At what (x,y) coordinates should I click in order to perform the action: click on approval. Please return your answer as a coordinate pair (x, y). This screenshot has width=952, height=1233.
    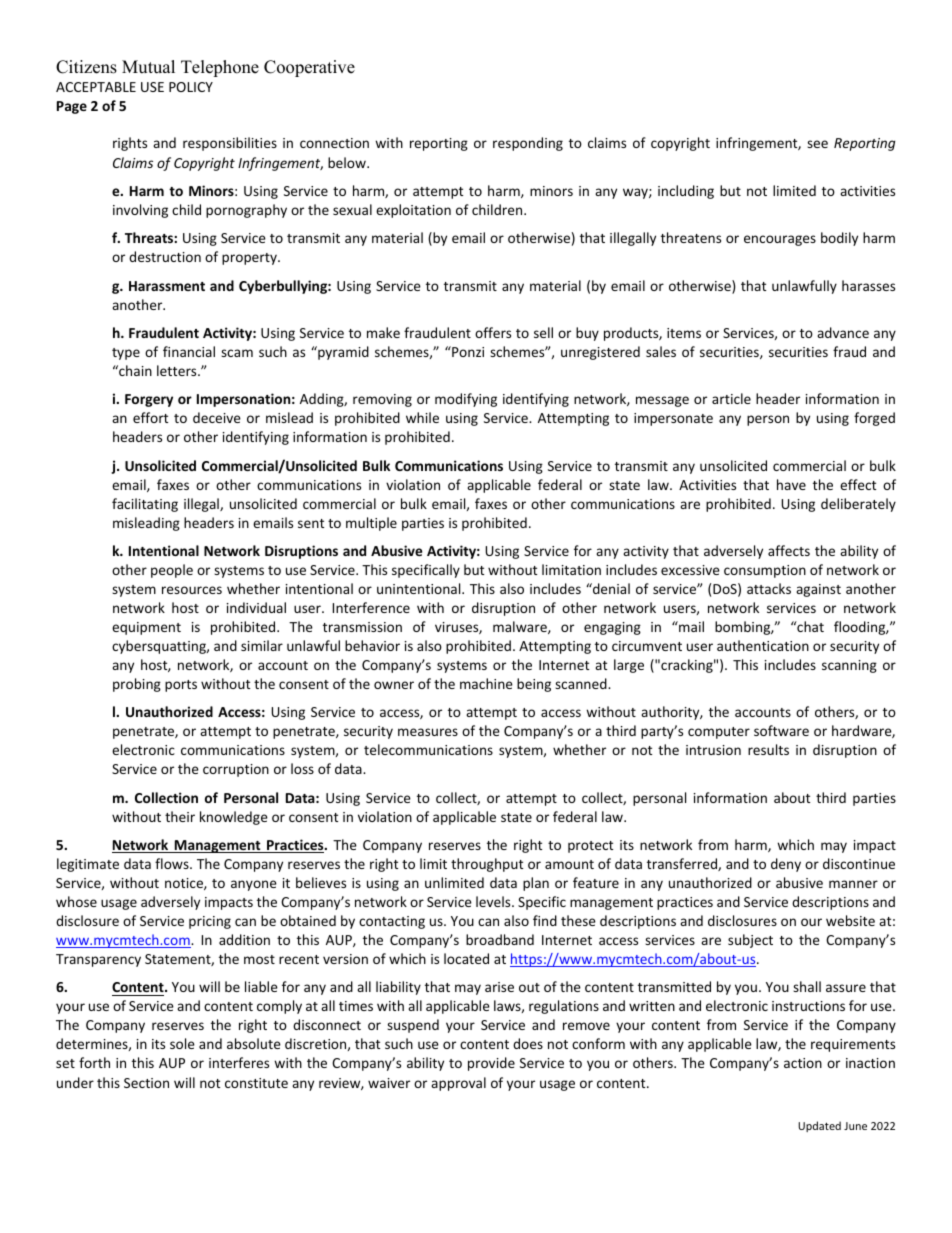
    Looking at the image, I should click on (458, 1084).
